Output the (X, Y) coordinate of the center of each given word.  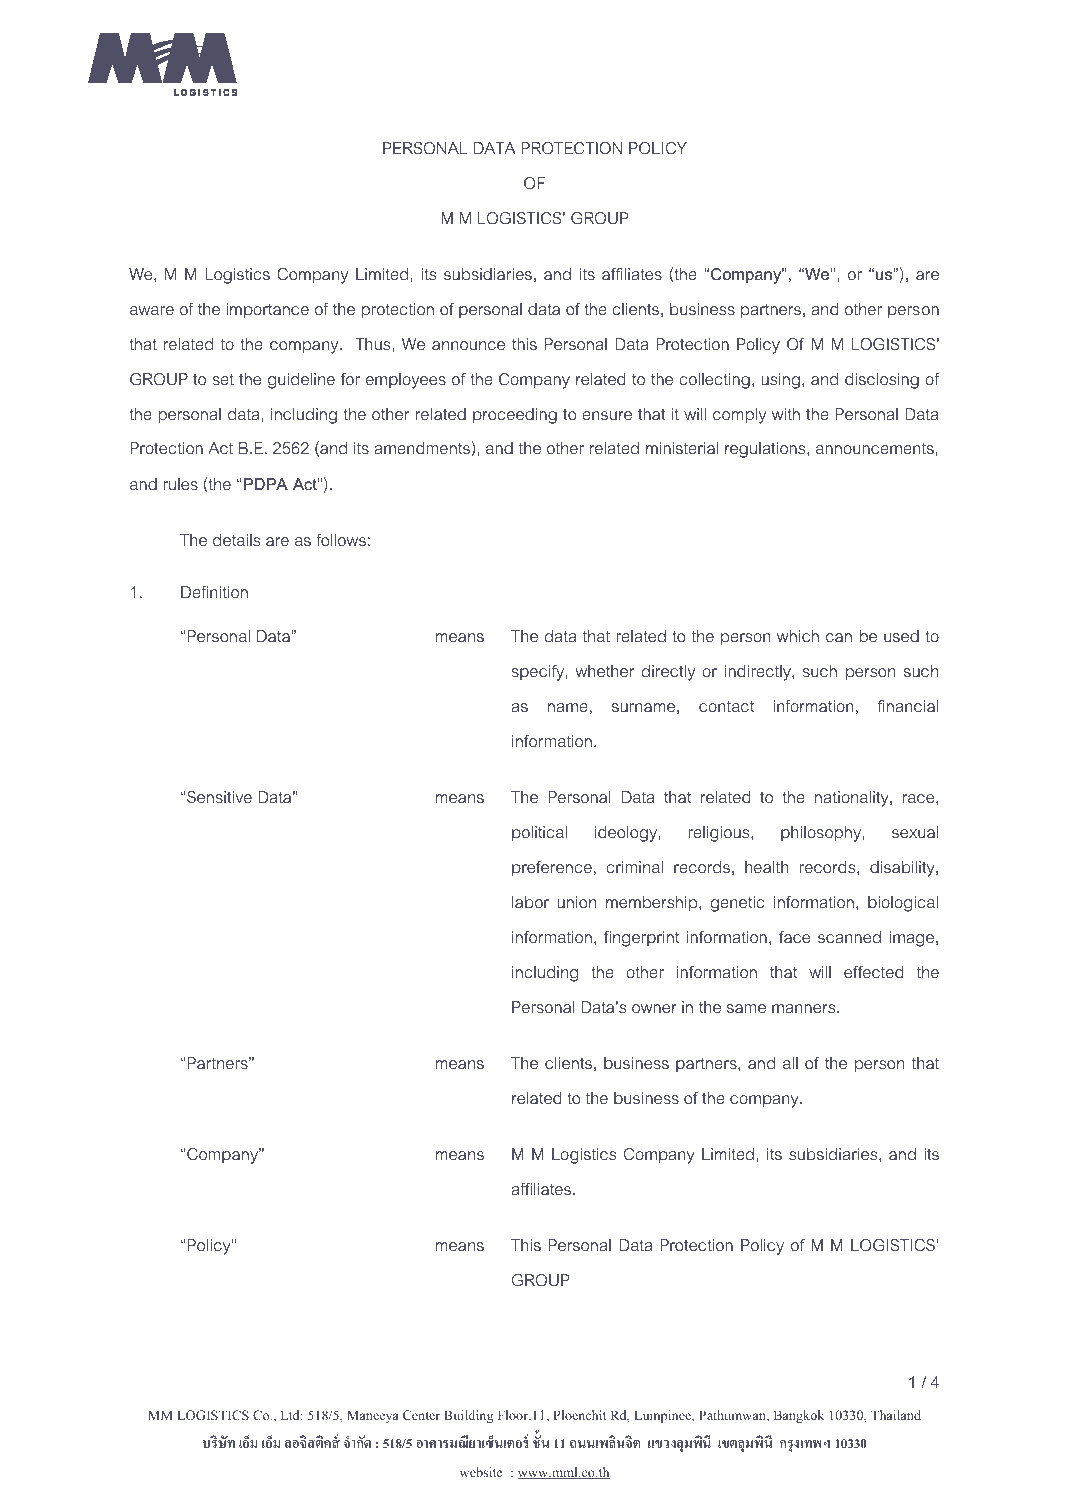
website (481, 1472)
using (780, 381)
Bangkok (799, 1416)
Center (421, 1415)
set (223, 379)
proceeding (515, 416)
